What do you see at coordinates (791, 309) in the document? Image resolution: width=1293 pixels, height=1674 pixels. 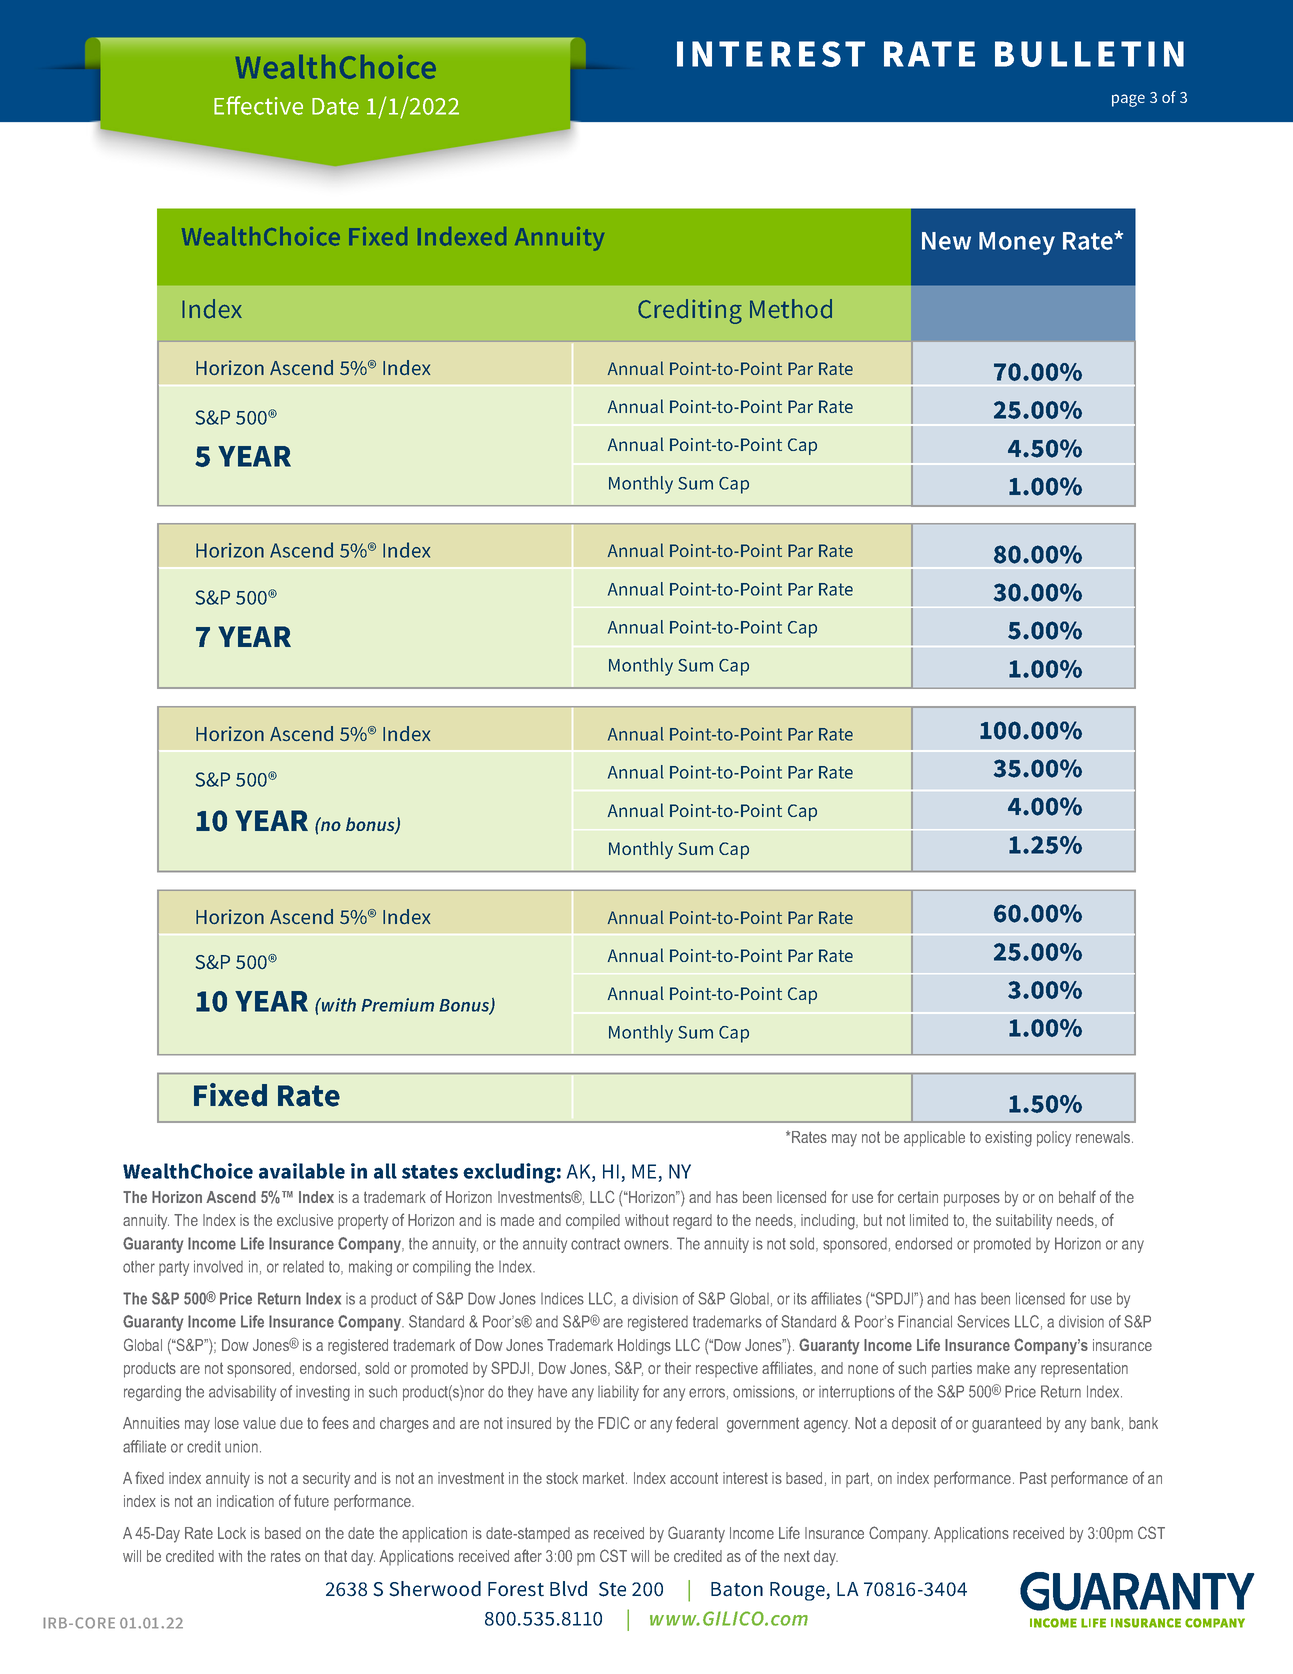 I see `Method` at bounding box center [791, 309].
